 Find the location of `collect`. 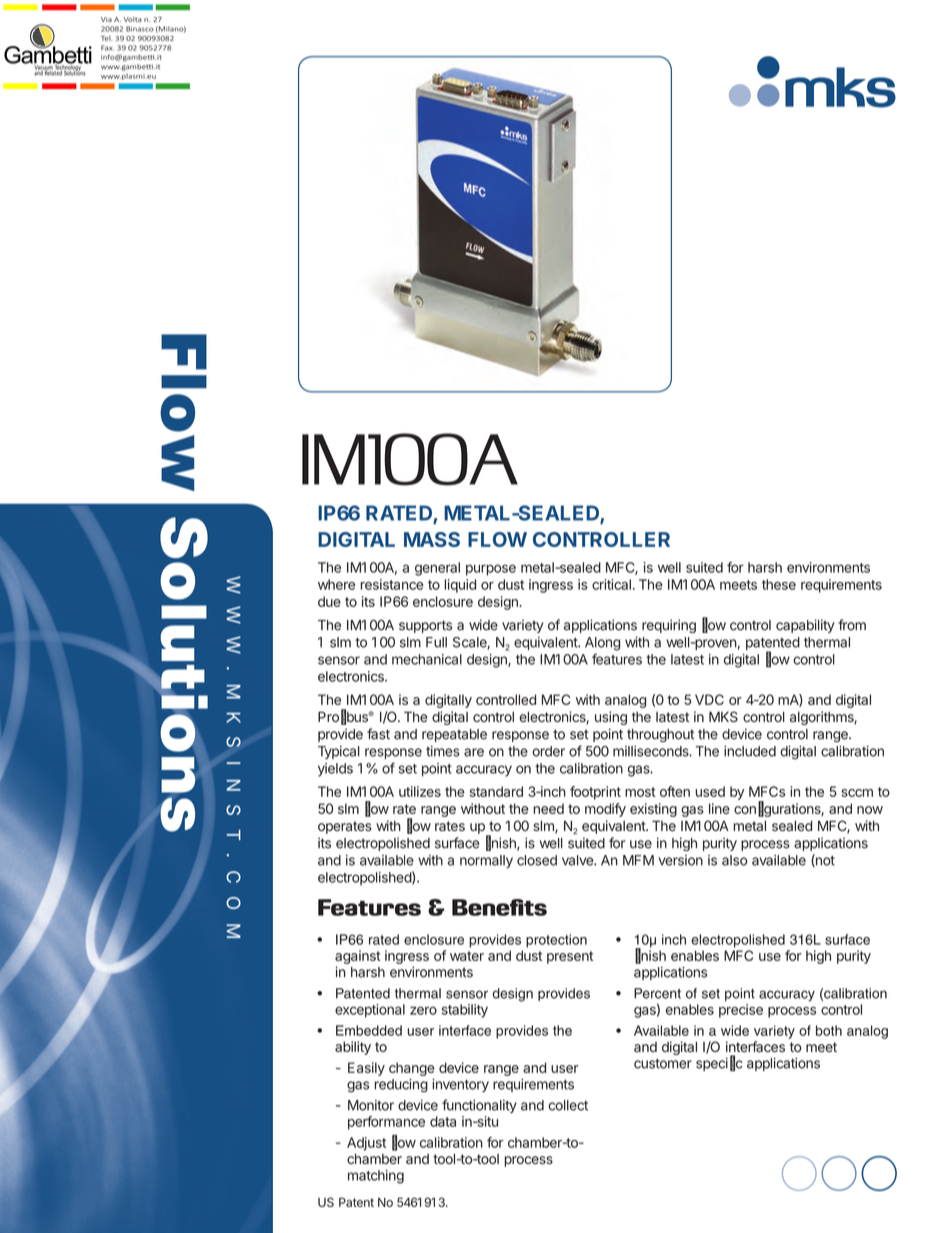

collect is located at coordinates (568, 1105).
